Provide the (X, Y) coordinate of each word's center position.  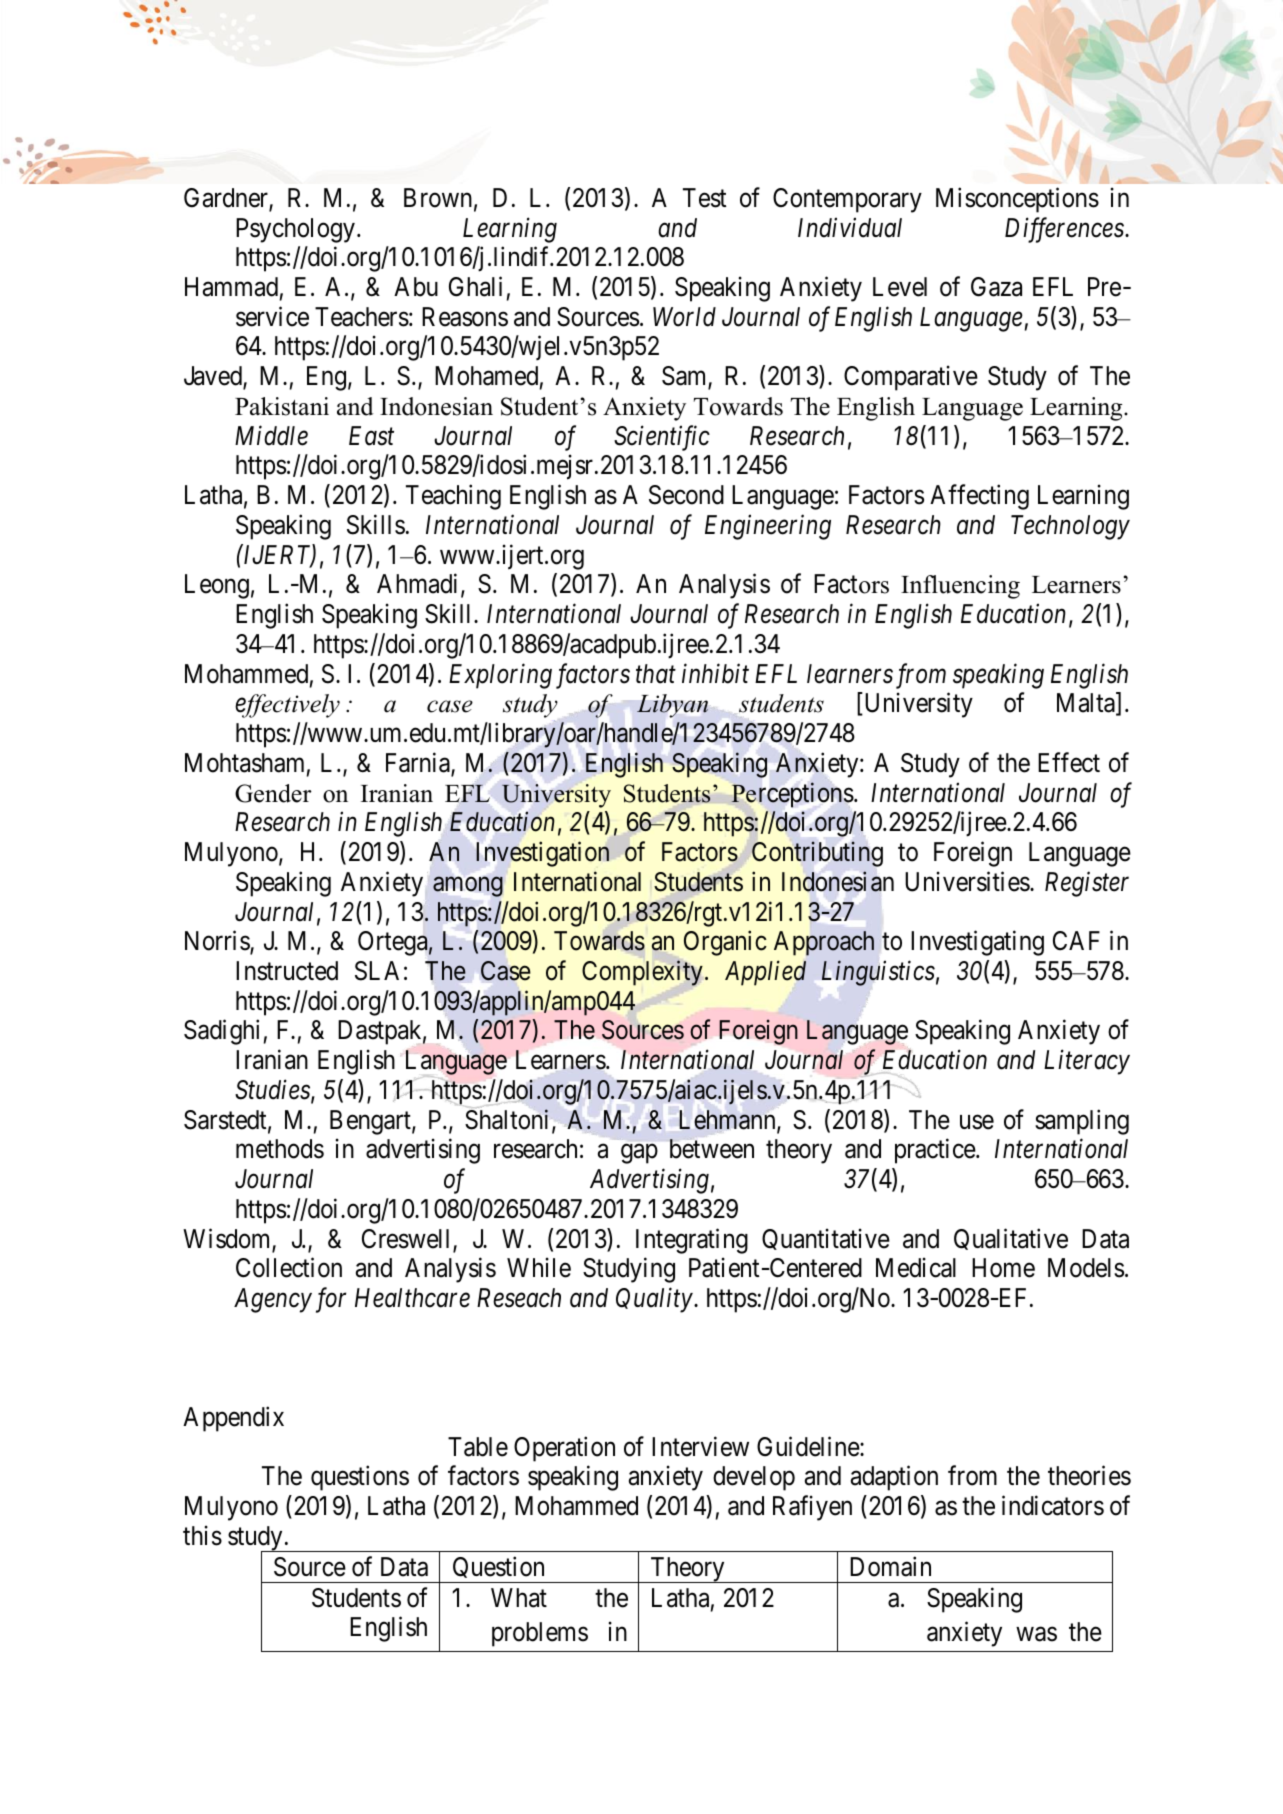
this (202, 1535)
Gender (273, 793)
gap (639, 1154)
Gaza (996, 287)
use (977, 1122)
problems (540, 1634)
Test (704, 198)
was (1036, 1634)
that (656, 674)
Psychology (295, 230)
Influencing (960, 587)
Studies (273, 1090)
